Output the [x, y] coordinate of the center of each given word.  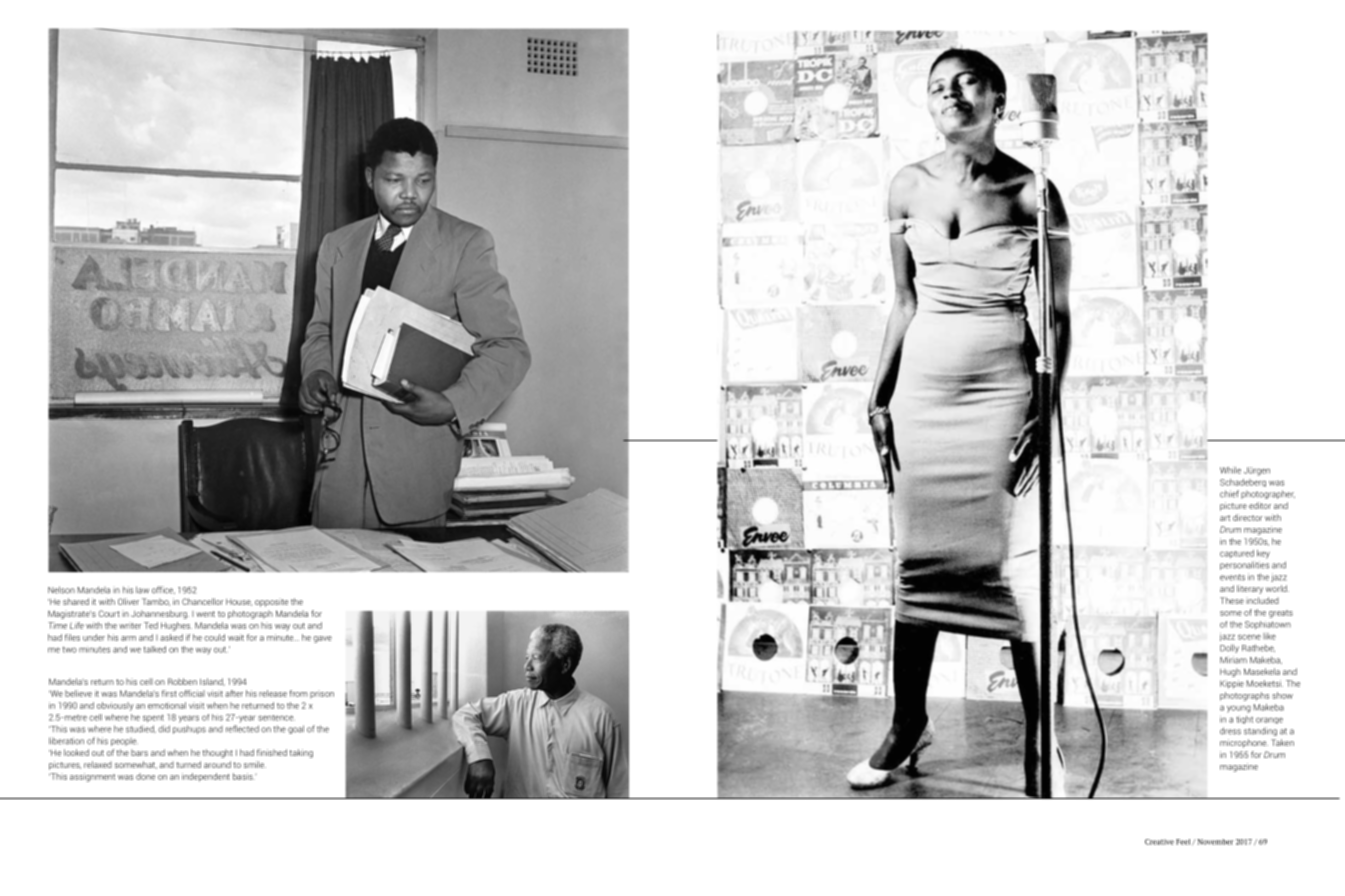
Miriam [1233, 660]
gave [322, 639]
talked [155, 649]
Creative [1159, 842]
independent [206, 777]
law [142, 590]
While [1230, 470]
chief [1229, 494]
